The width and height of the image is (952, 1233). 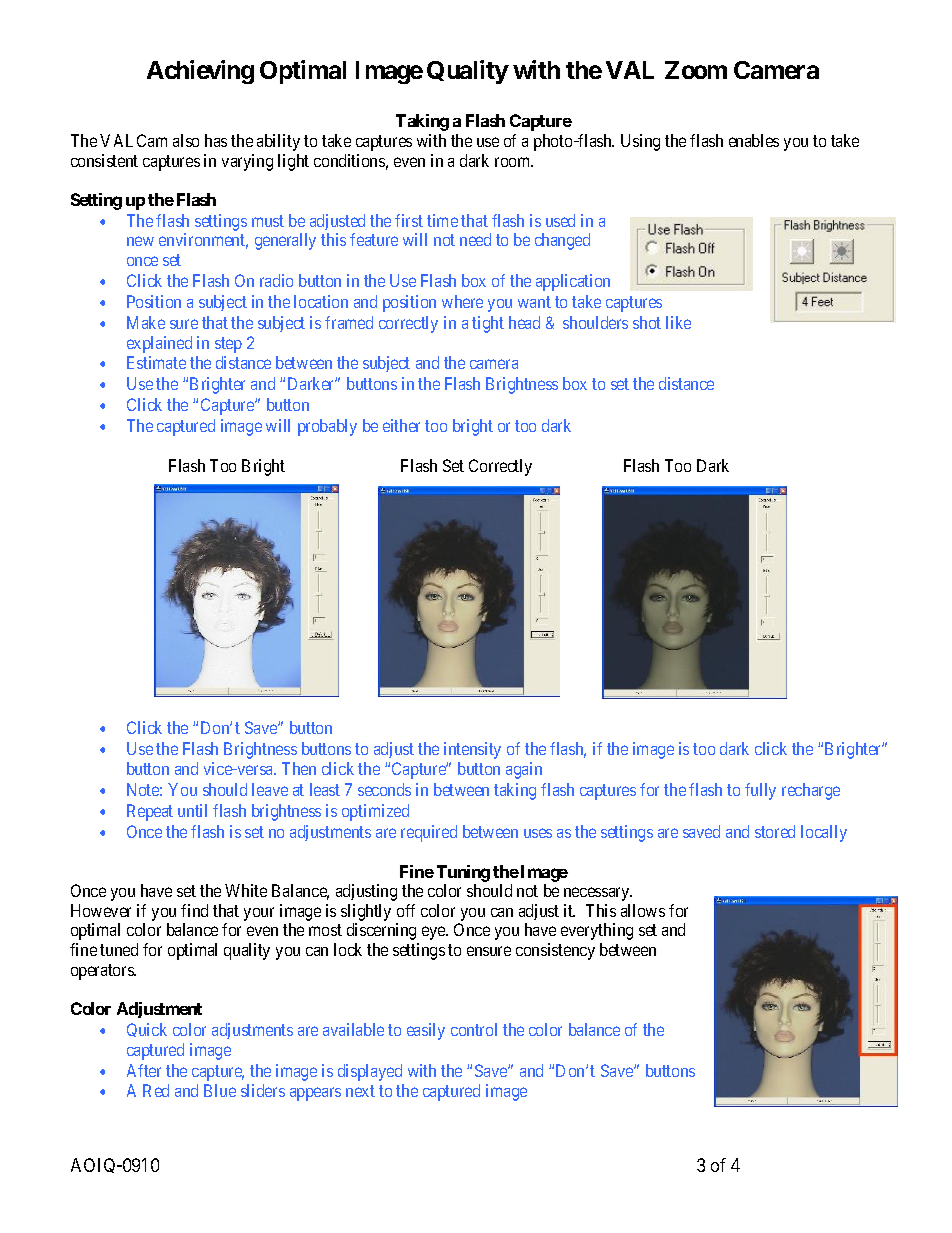 I want to click on probably, so click(x=327, y=427).
